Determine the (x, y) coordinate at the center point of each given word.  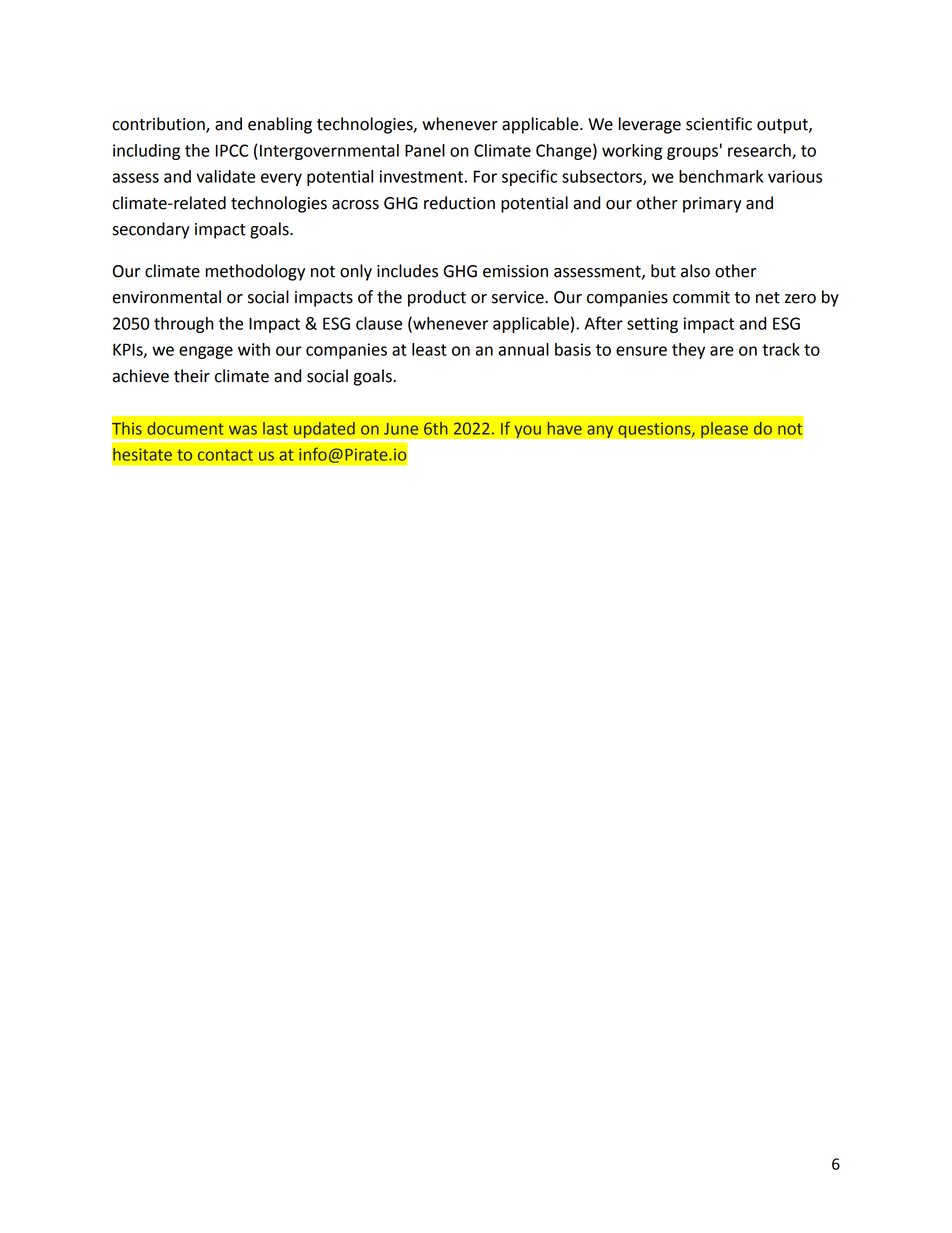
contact (225, 455)
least (429, 349)
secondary (151, 230)
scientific (719, 124)
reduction (459, 203)
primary (712, 205)
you (527, 431)
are (722, 351)
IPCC (232, 150)
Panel (425, 150)
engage (206, 352)
